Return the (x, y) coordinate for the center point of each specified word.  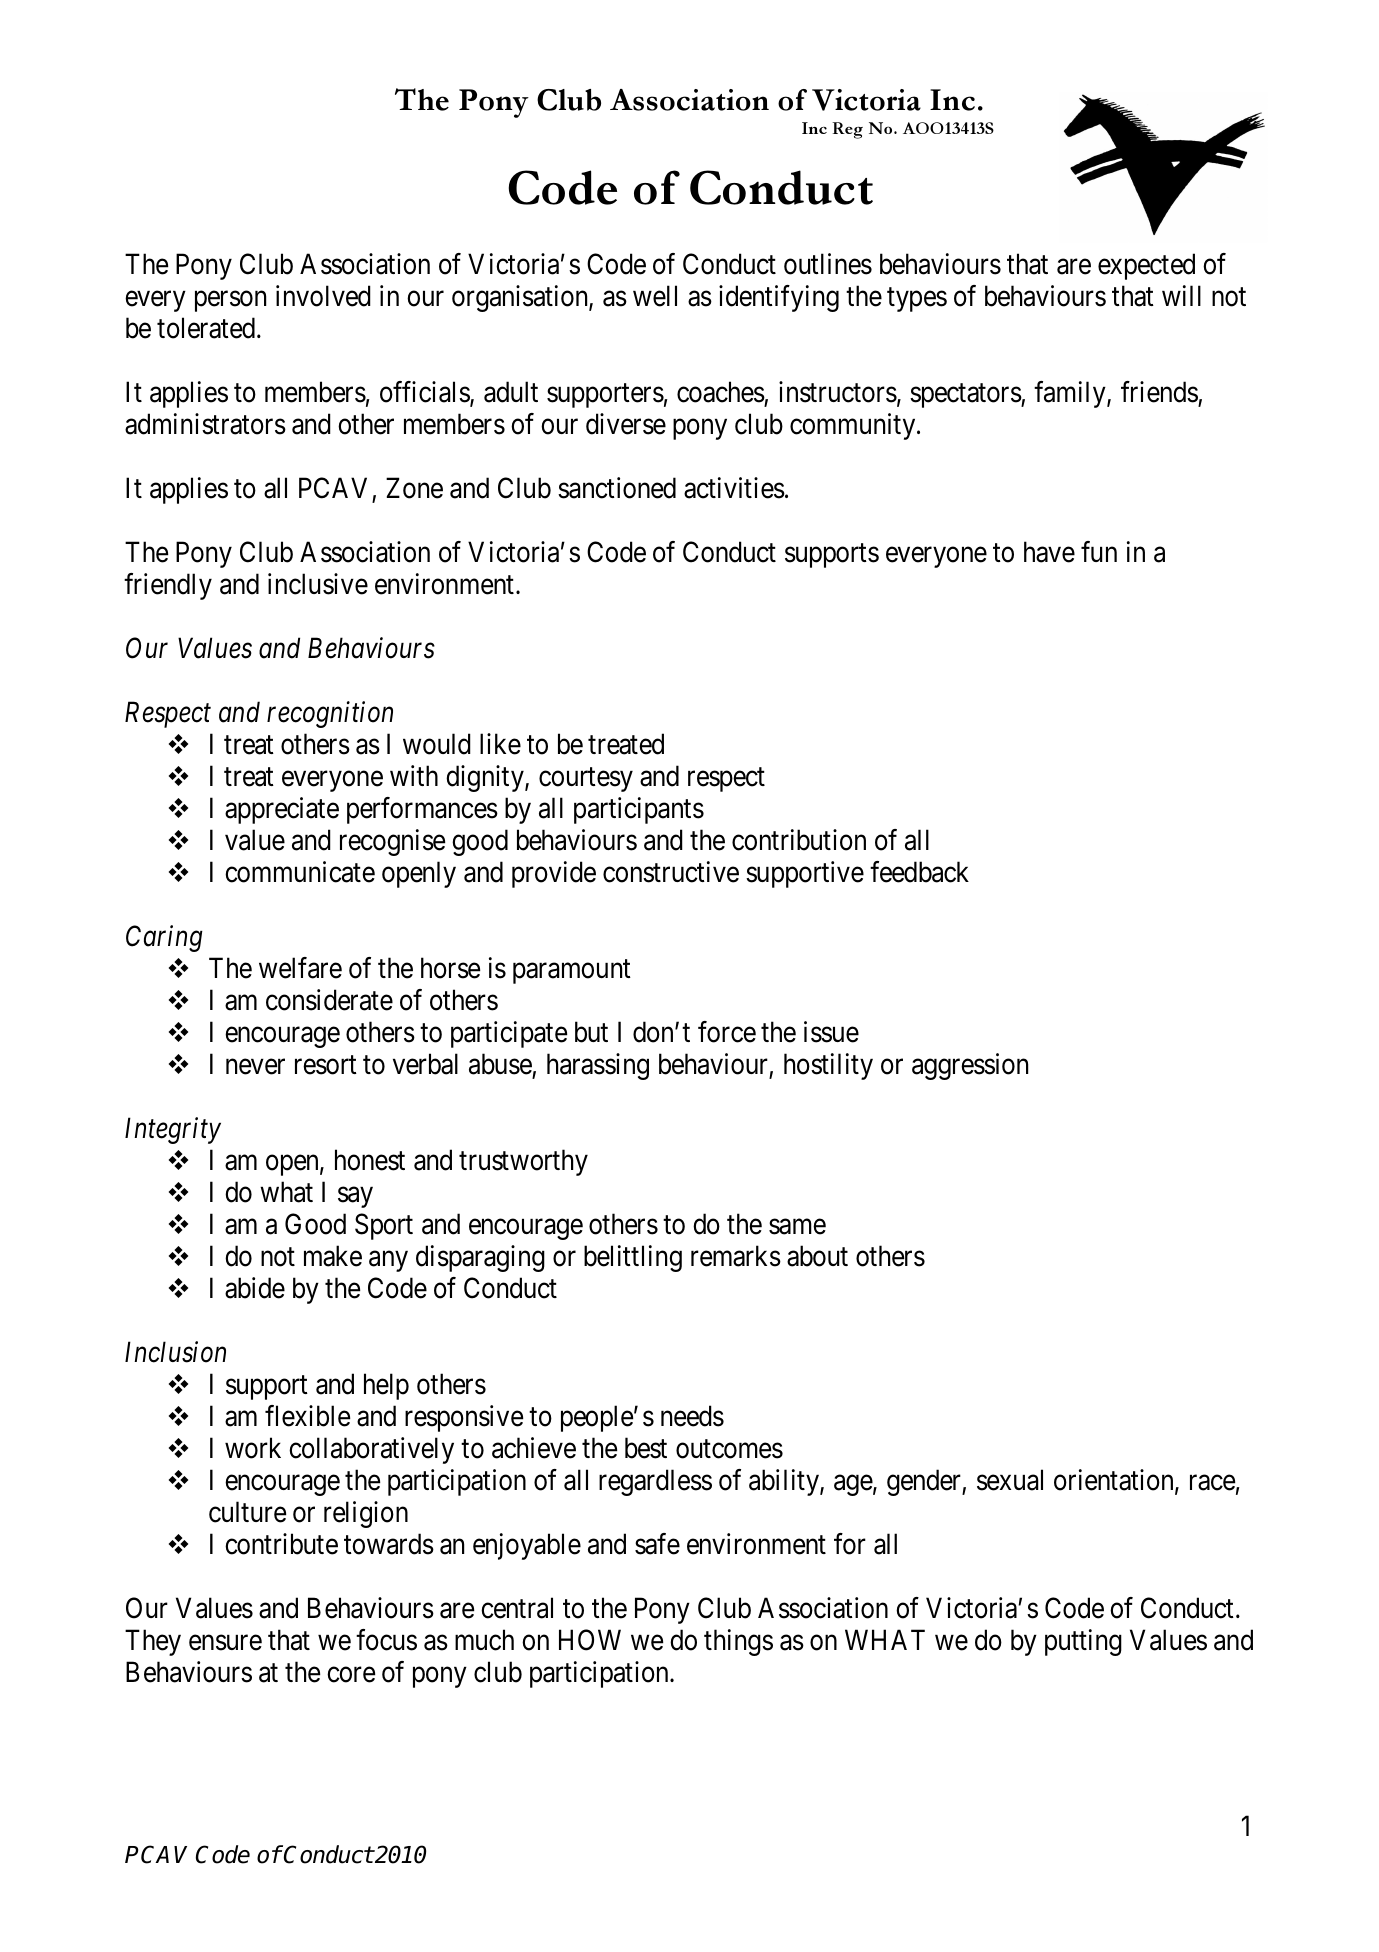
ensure (225, 1643)
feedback (919, 872)
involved (323, 296)
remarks (736, 1256)
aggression (970, 1066)
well (655, 296)
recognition (330, 715)
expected (1146, 266)
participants (639, 810)
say (355, 1197)
